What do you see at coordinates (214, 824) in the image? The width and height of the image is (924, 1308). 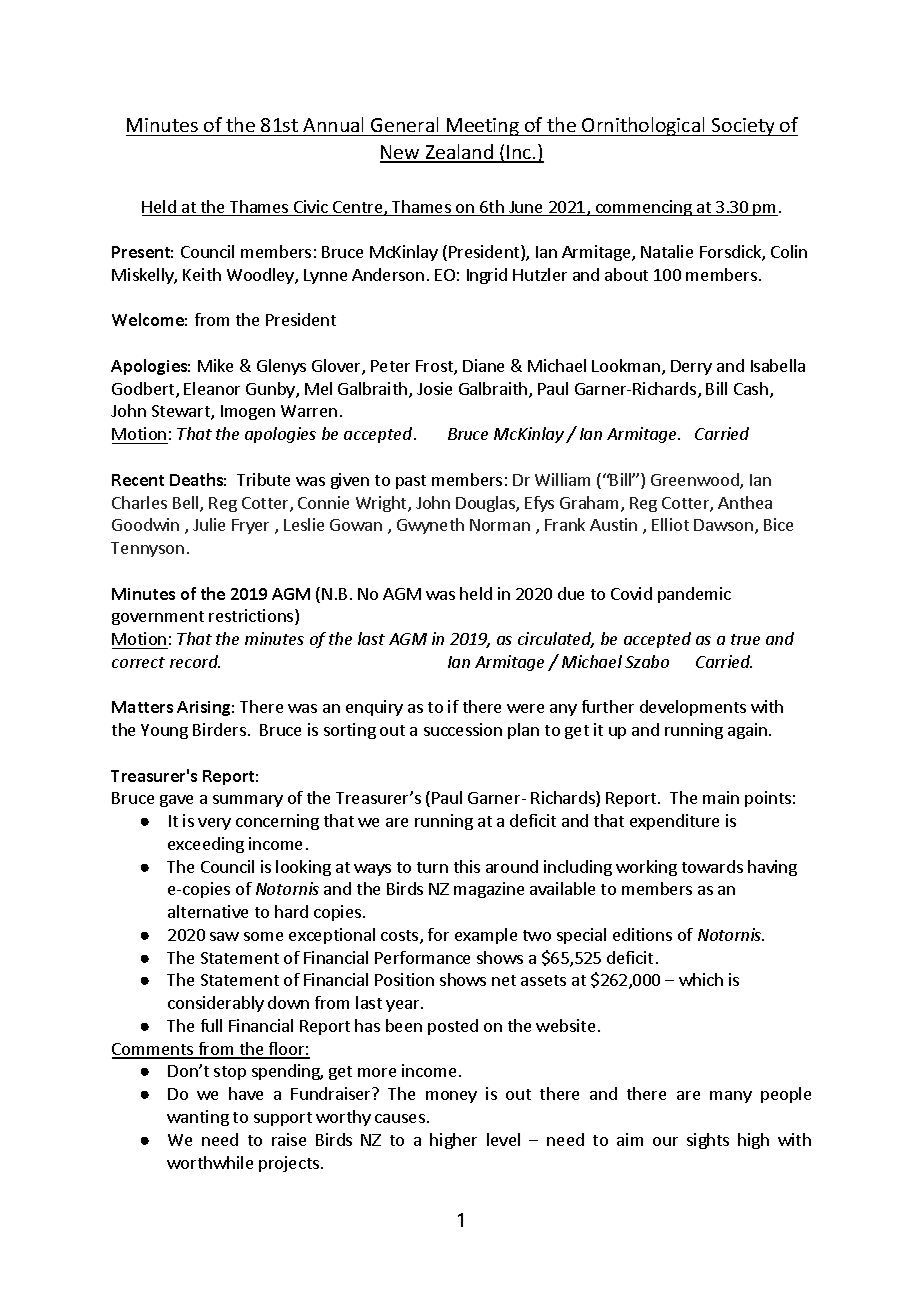 I see `very` at bounding box center [214, 824].
